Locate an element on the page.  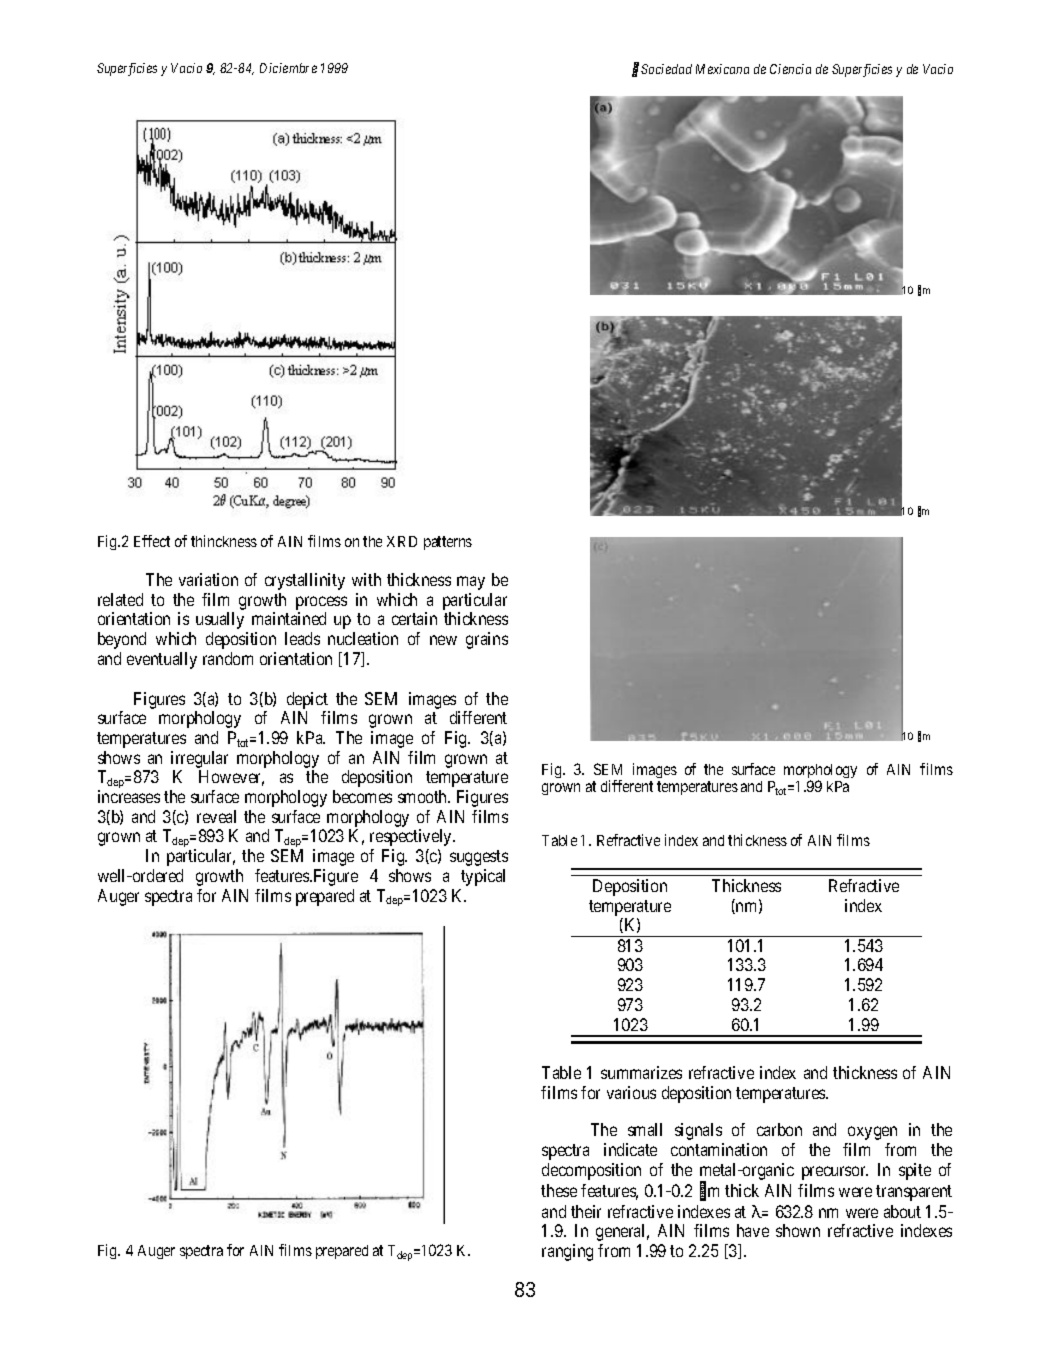
these is located at coordinates (559, 1190).
